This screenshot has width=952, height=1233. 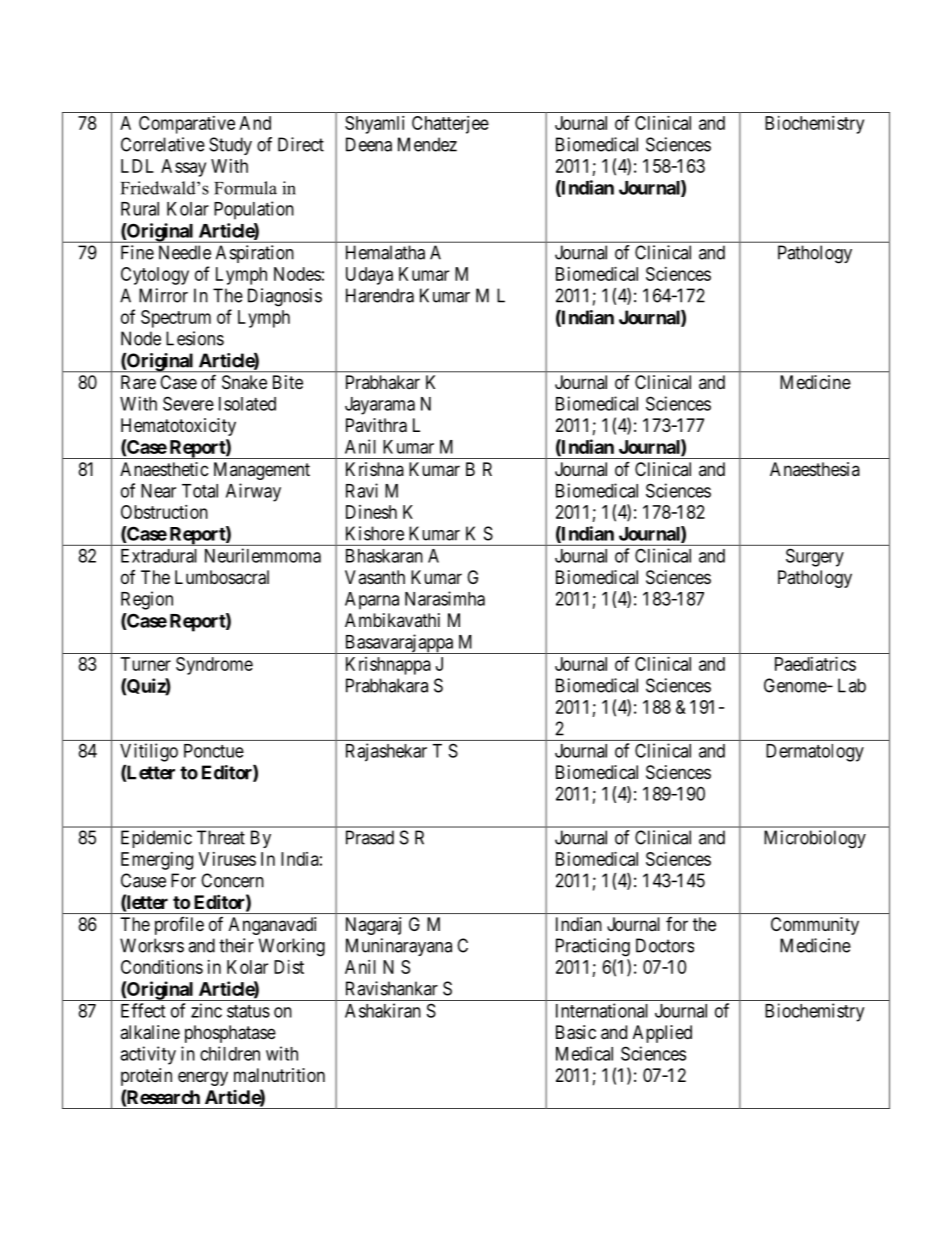 I want to click on Dermatology, so click(x=815, y=753).
